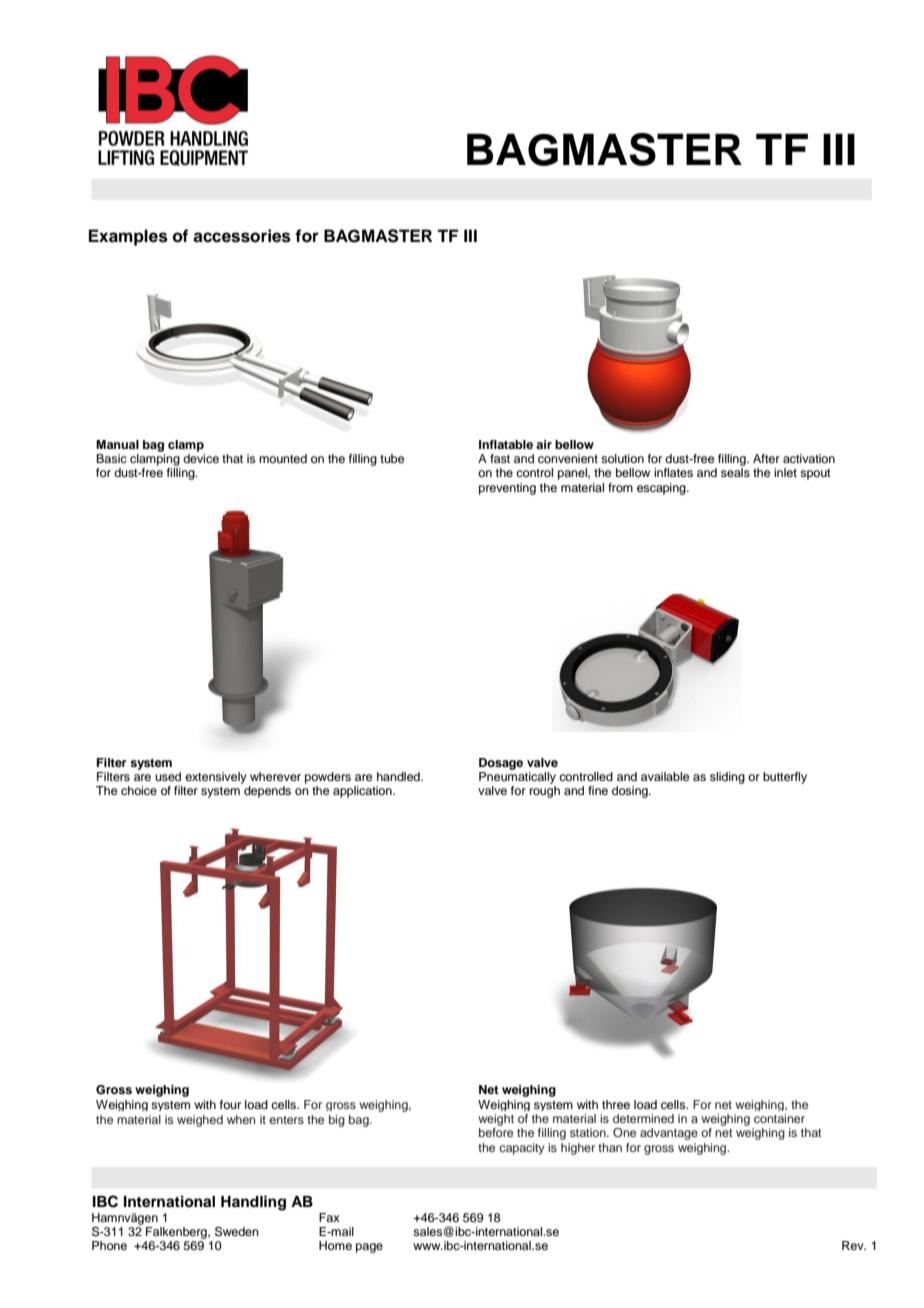 The image size is (924, 1308). I want to click on sliding, so click(727, 778).
